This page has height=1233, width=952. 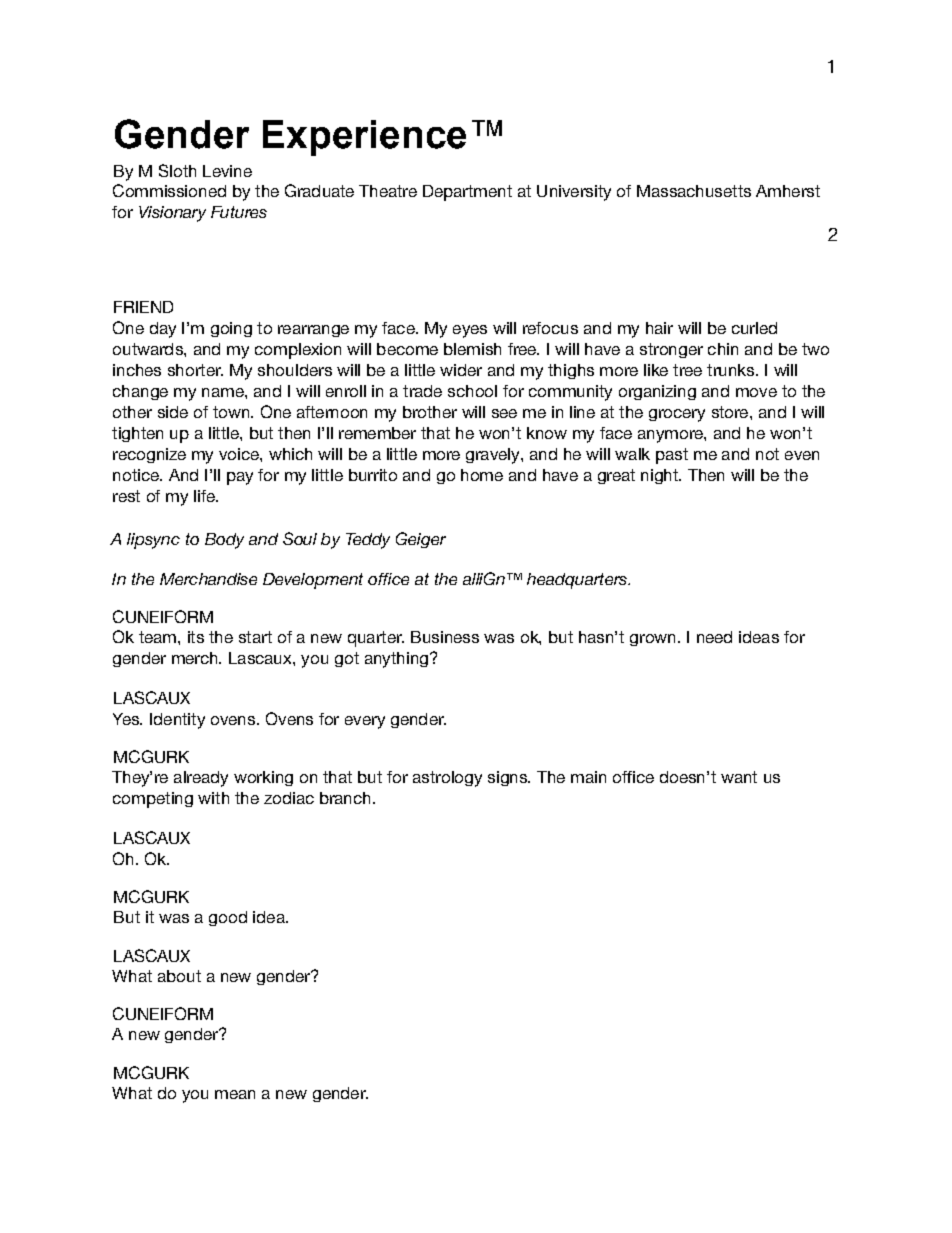 What do you see at coordinates (227, 171) in the page?
I see `Levine` at bounding box center [227, 171].
